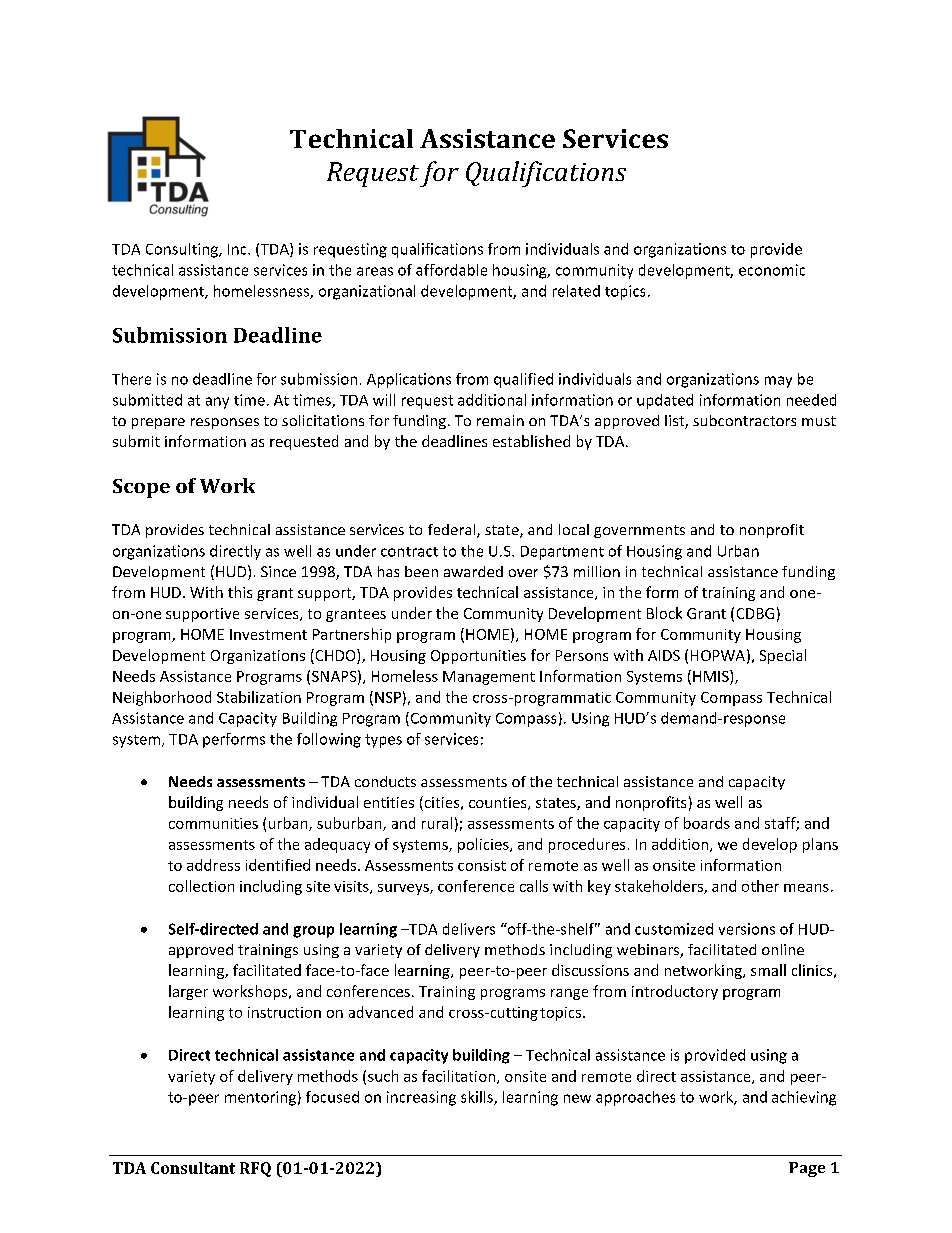 Image resolution: width=952 pixels, height=1233 pixels. Describe the element at coordinates (259, 697) in the image. I see `Stabilization` at that location.
